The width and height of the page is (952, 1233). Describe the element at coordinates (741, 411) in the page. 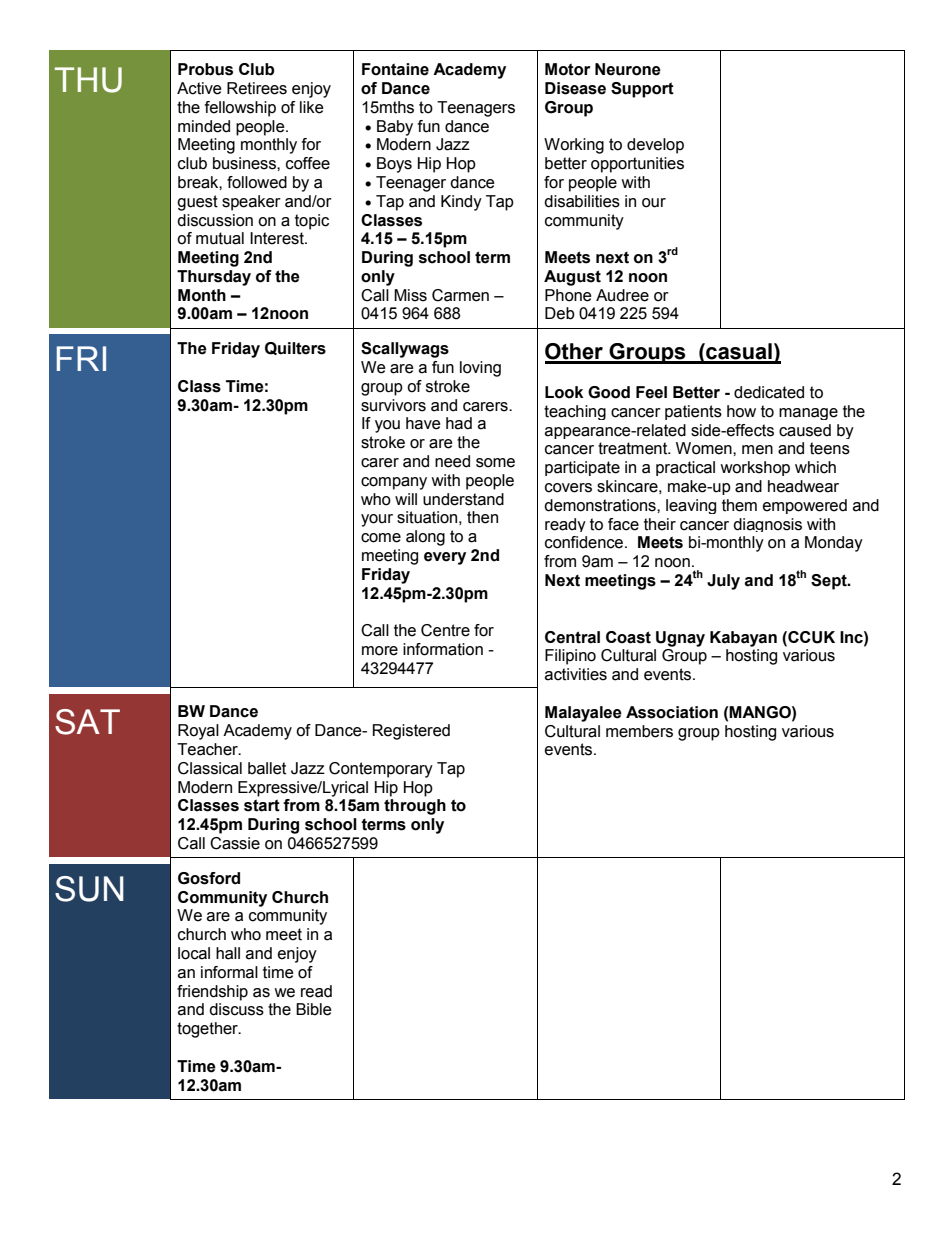

I see `how` at that location.
